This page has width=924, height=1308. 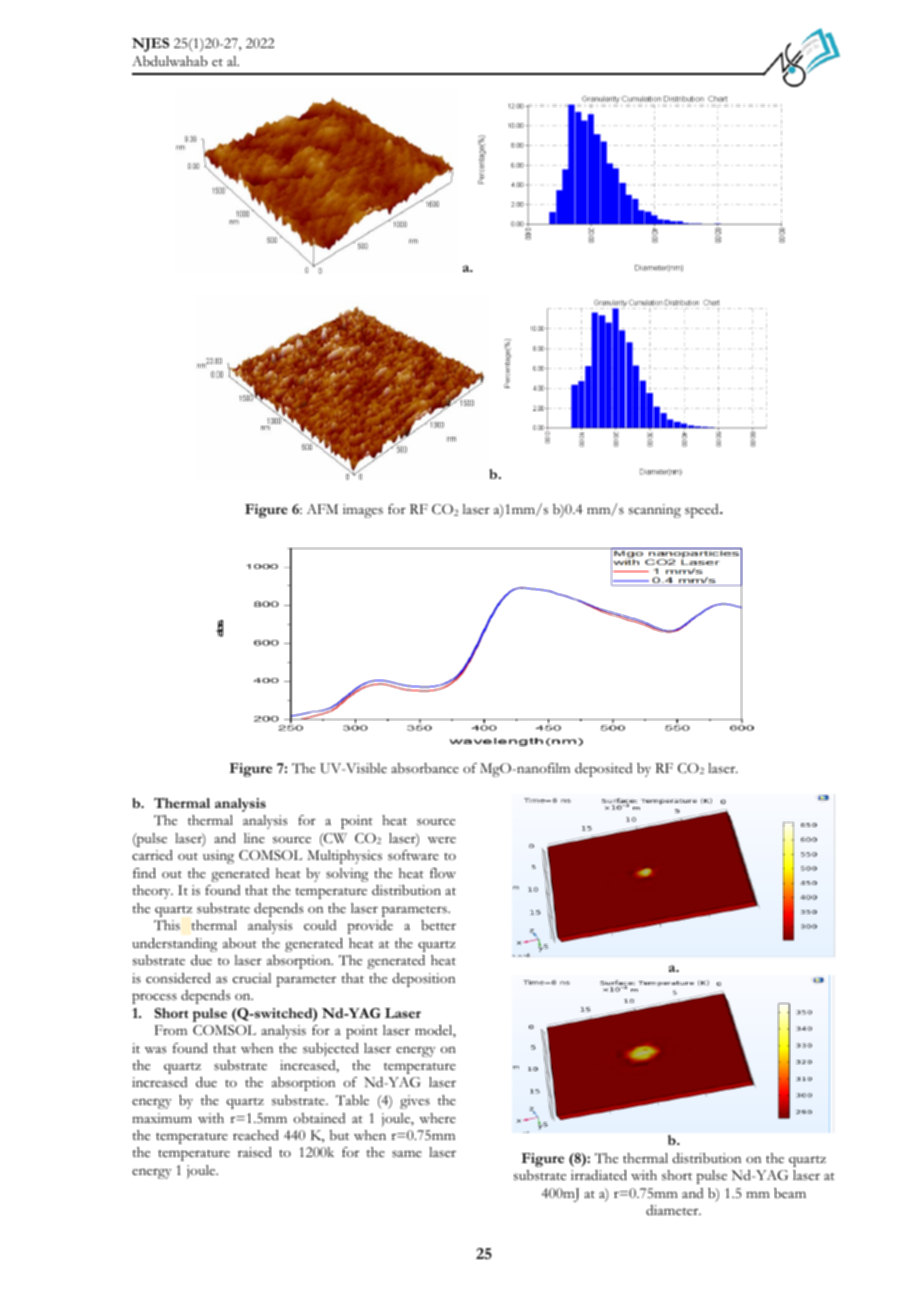 I want to click on deposition, so click(x=423, y=980).
